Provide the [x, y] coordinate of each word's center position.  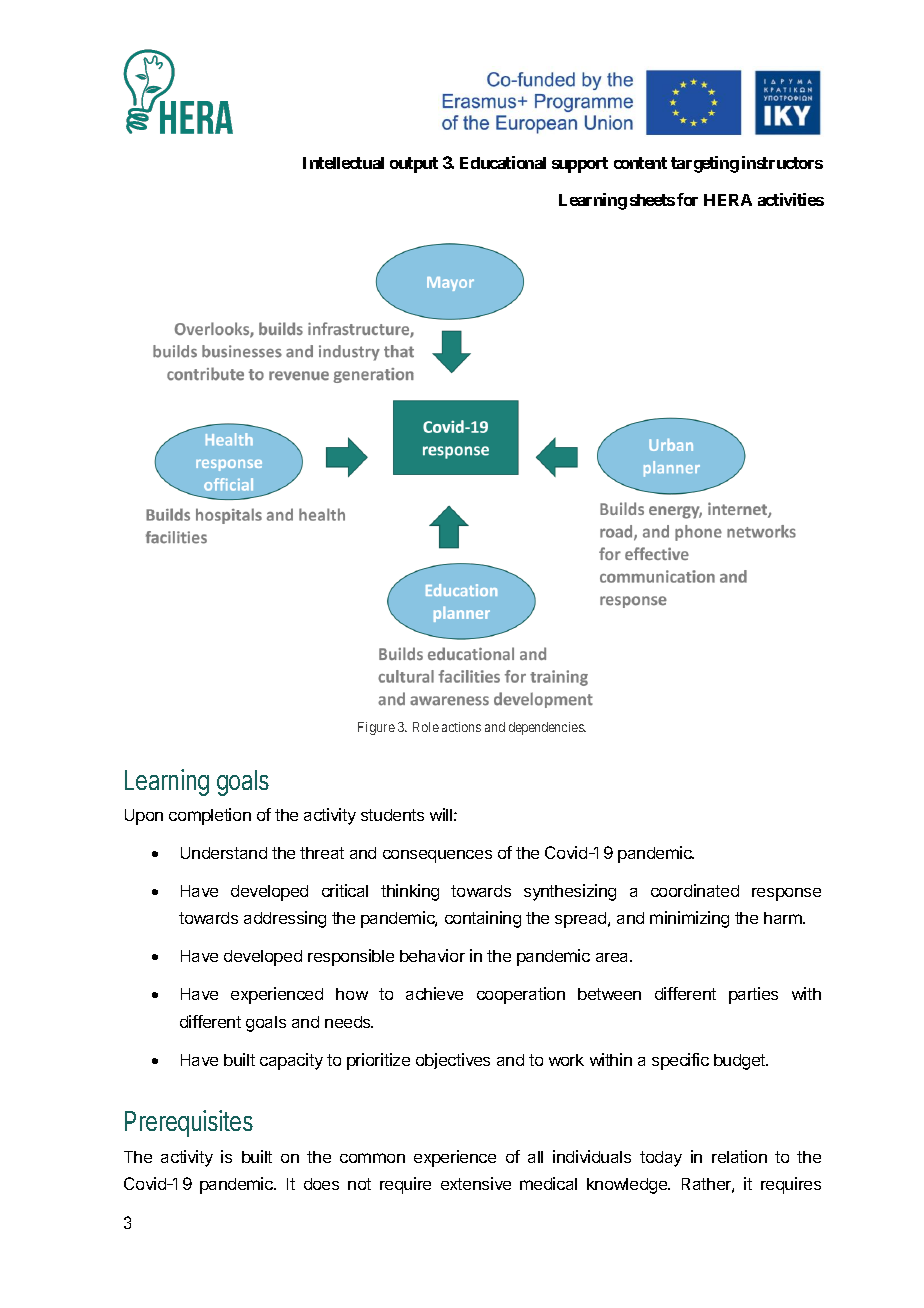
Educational [503, 162]
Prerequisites [189, 1123]
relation [739, 1156]
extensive [476, 1183]
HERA [728, 200]
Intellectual [343, 163]
